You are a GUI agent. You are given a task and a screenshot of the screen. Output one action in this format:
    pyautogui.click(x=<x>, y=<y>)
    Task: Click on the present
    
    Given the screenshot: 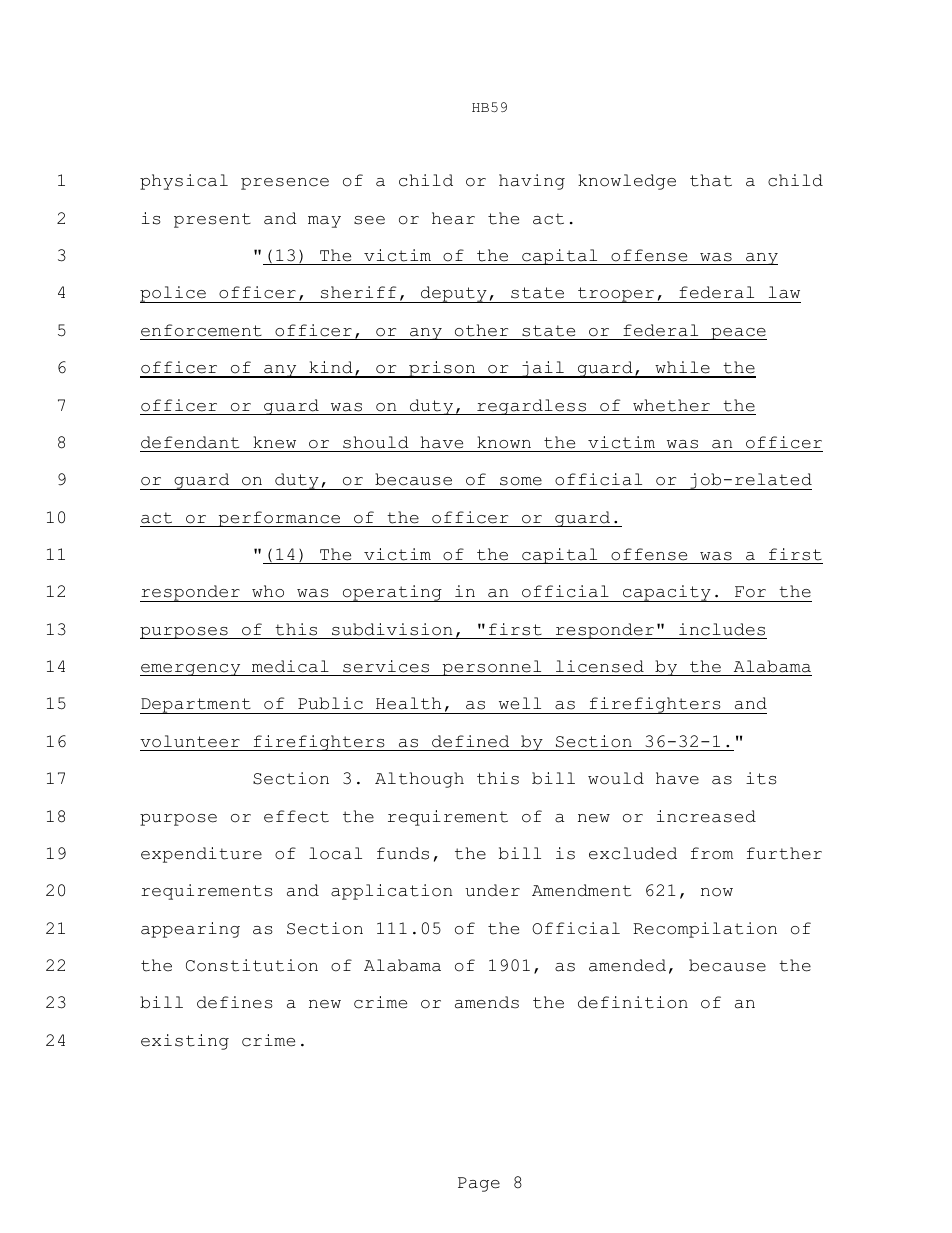 What is the action you would take?
    pyautogui.click(x=212, y=220)
